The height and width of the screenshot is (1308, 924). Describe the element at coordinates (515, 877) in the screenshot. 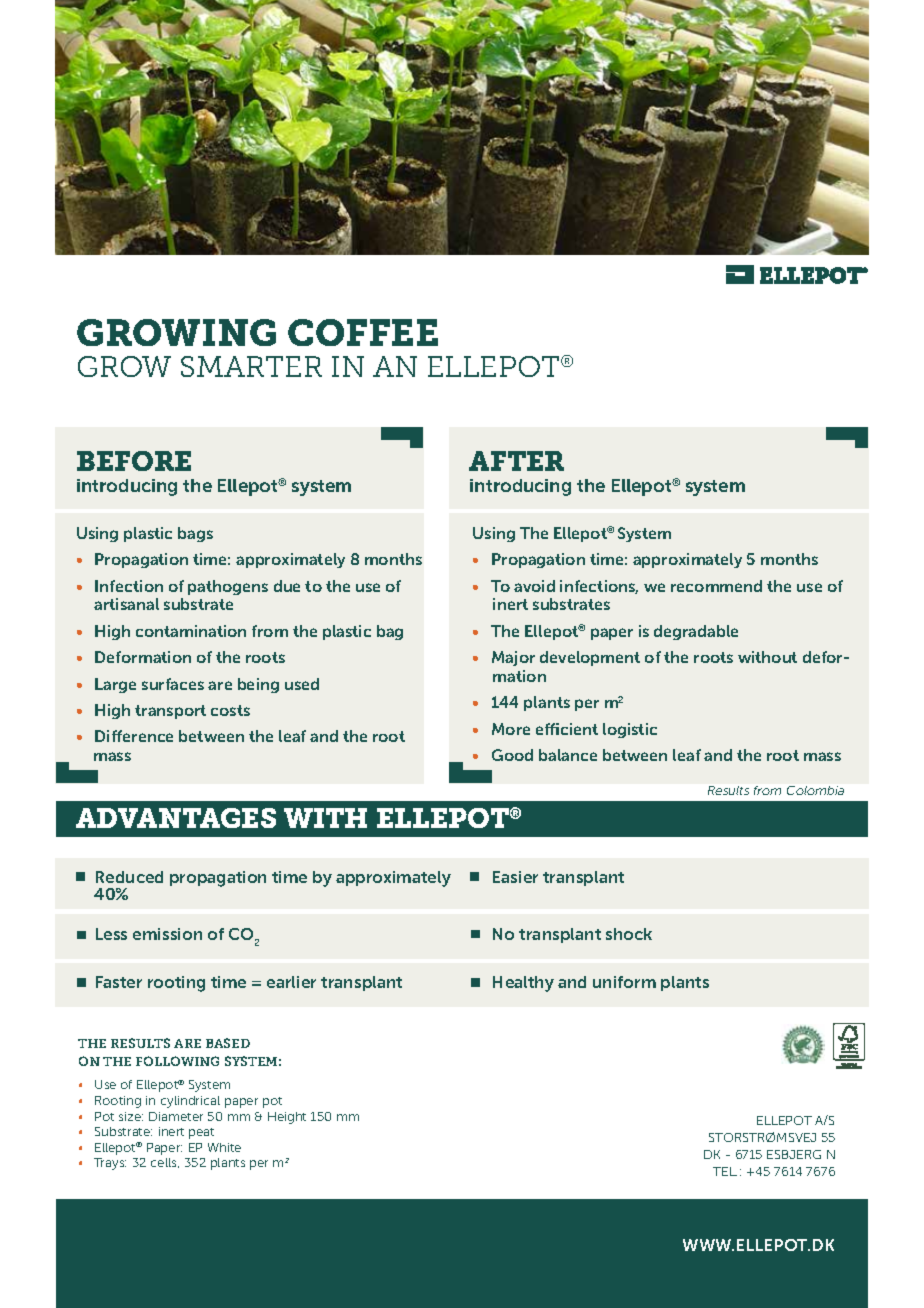

I see `Easier` at that location.
